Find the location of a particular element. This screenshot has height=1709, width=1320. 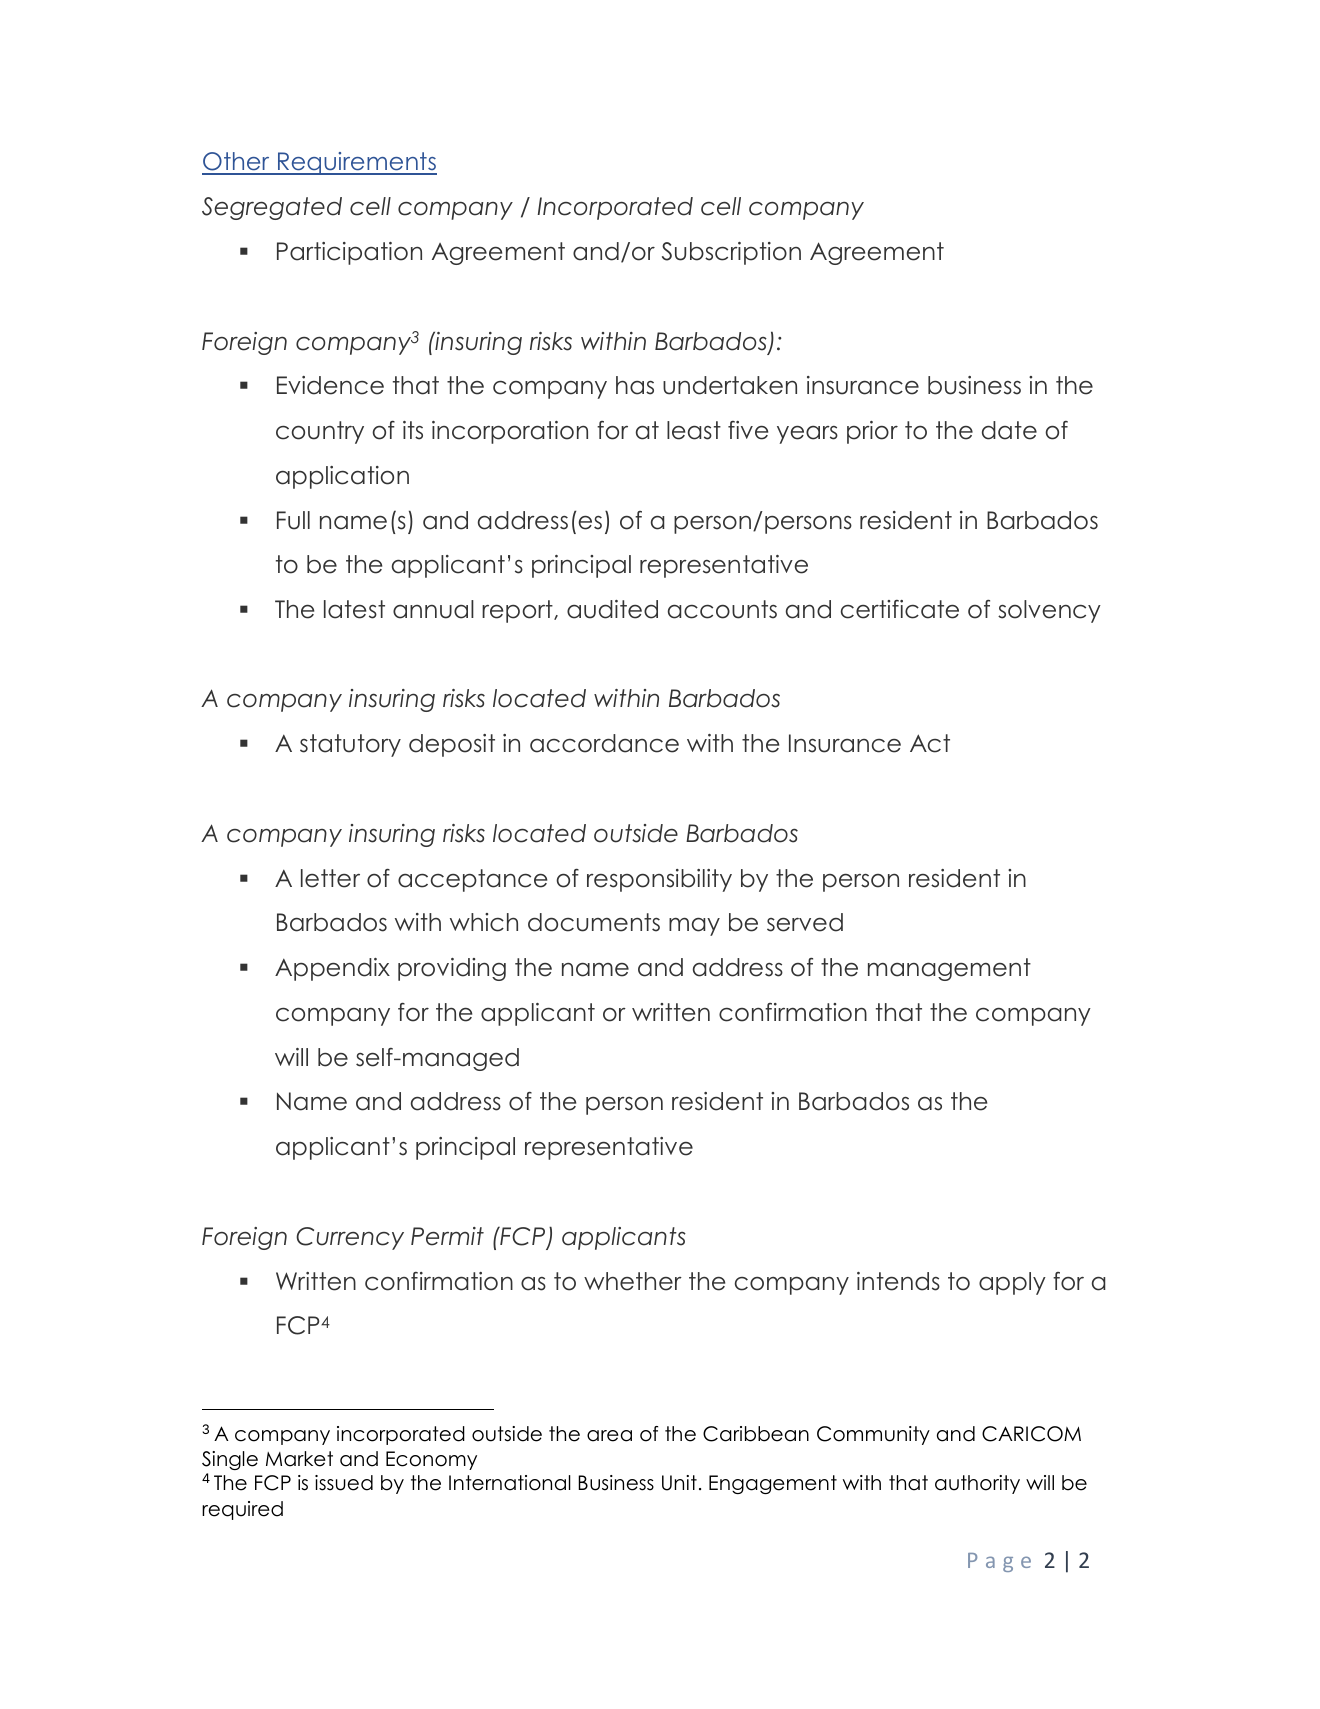

Subscription is located at coordinates (731, 253).
